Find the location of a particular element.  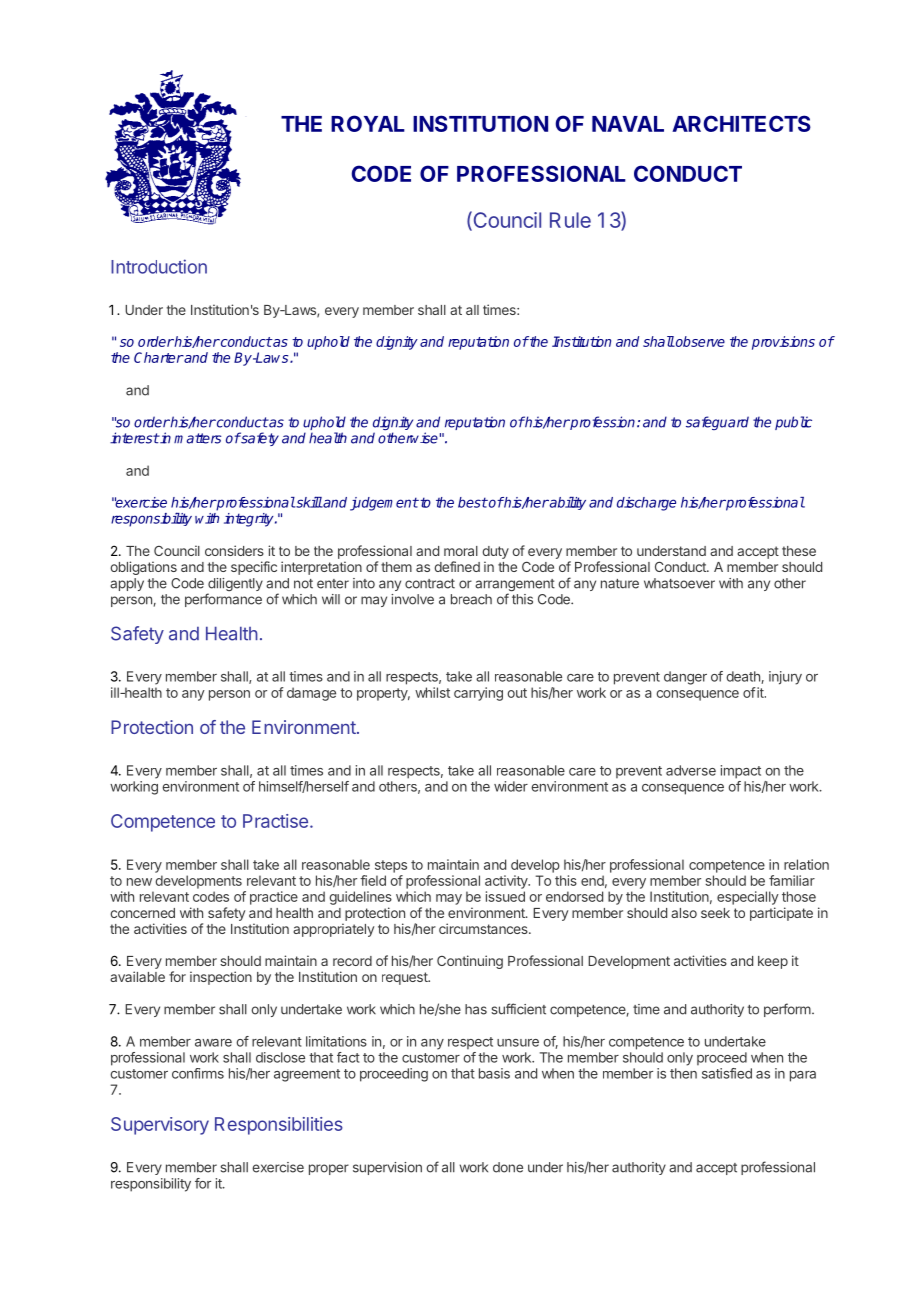

safeguard is located at coordinates (717, 423).
